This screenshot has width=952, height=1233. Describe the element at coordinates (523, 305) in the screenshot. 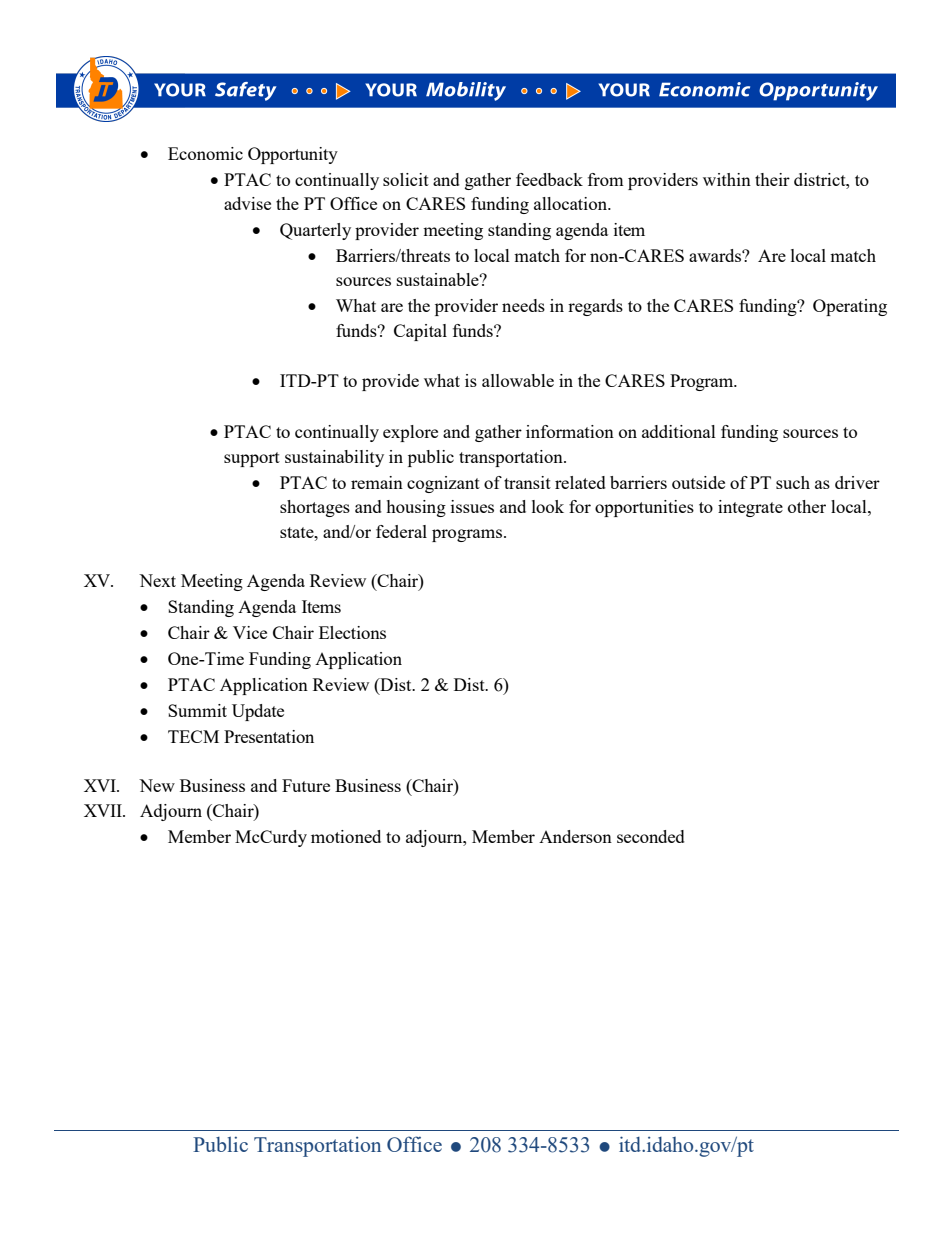

I see `needs` at that location.
